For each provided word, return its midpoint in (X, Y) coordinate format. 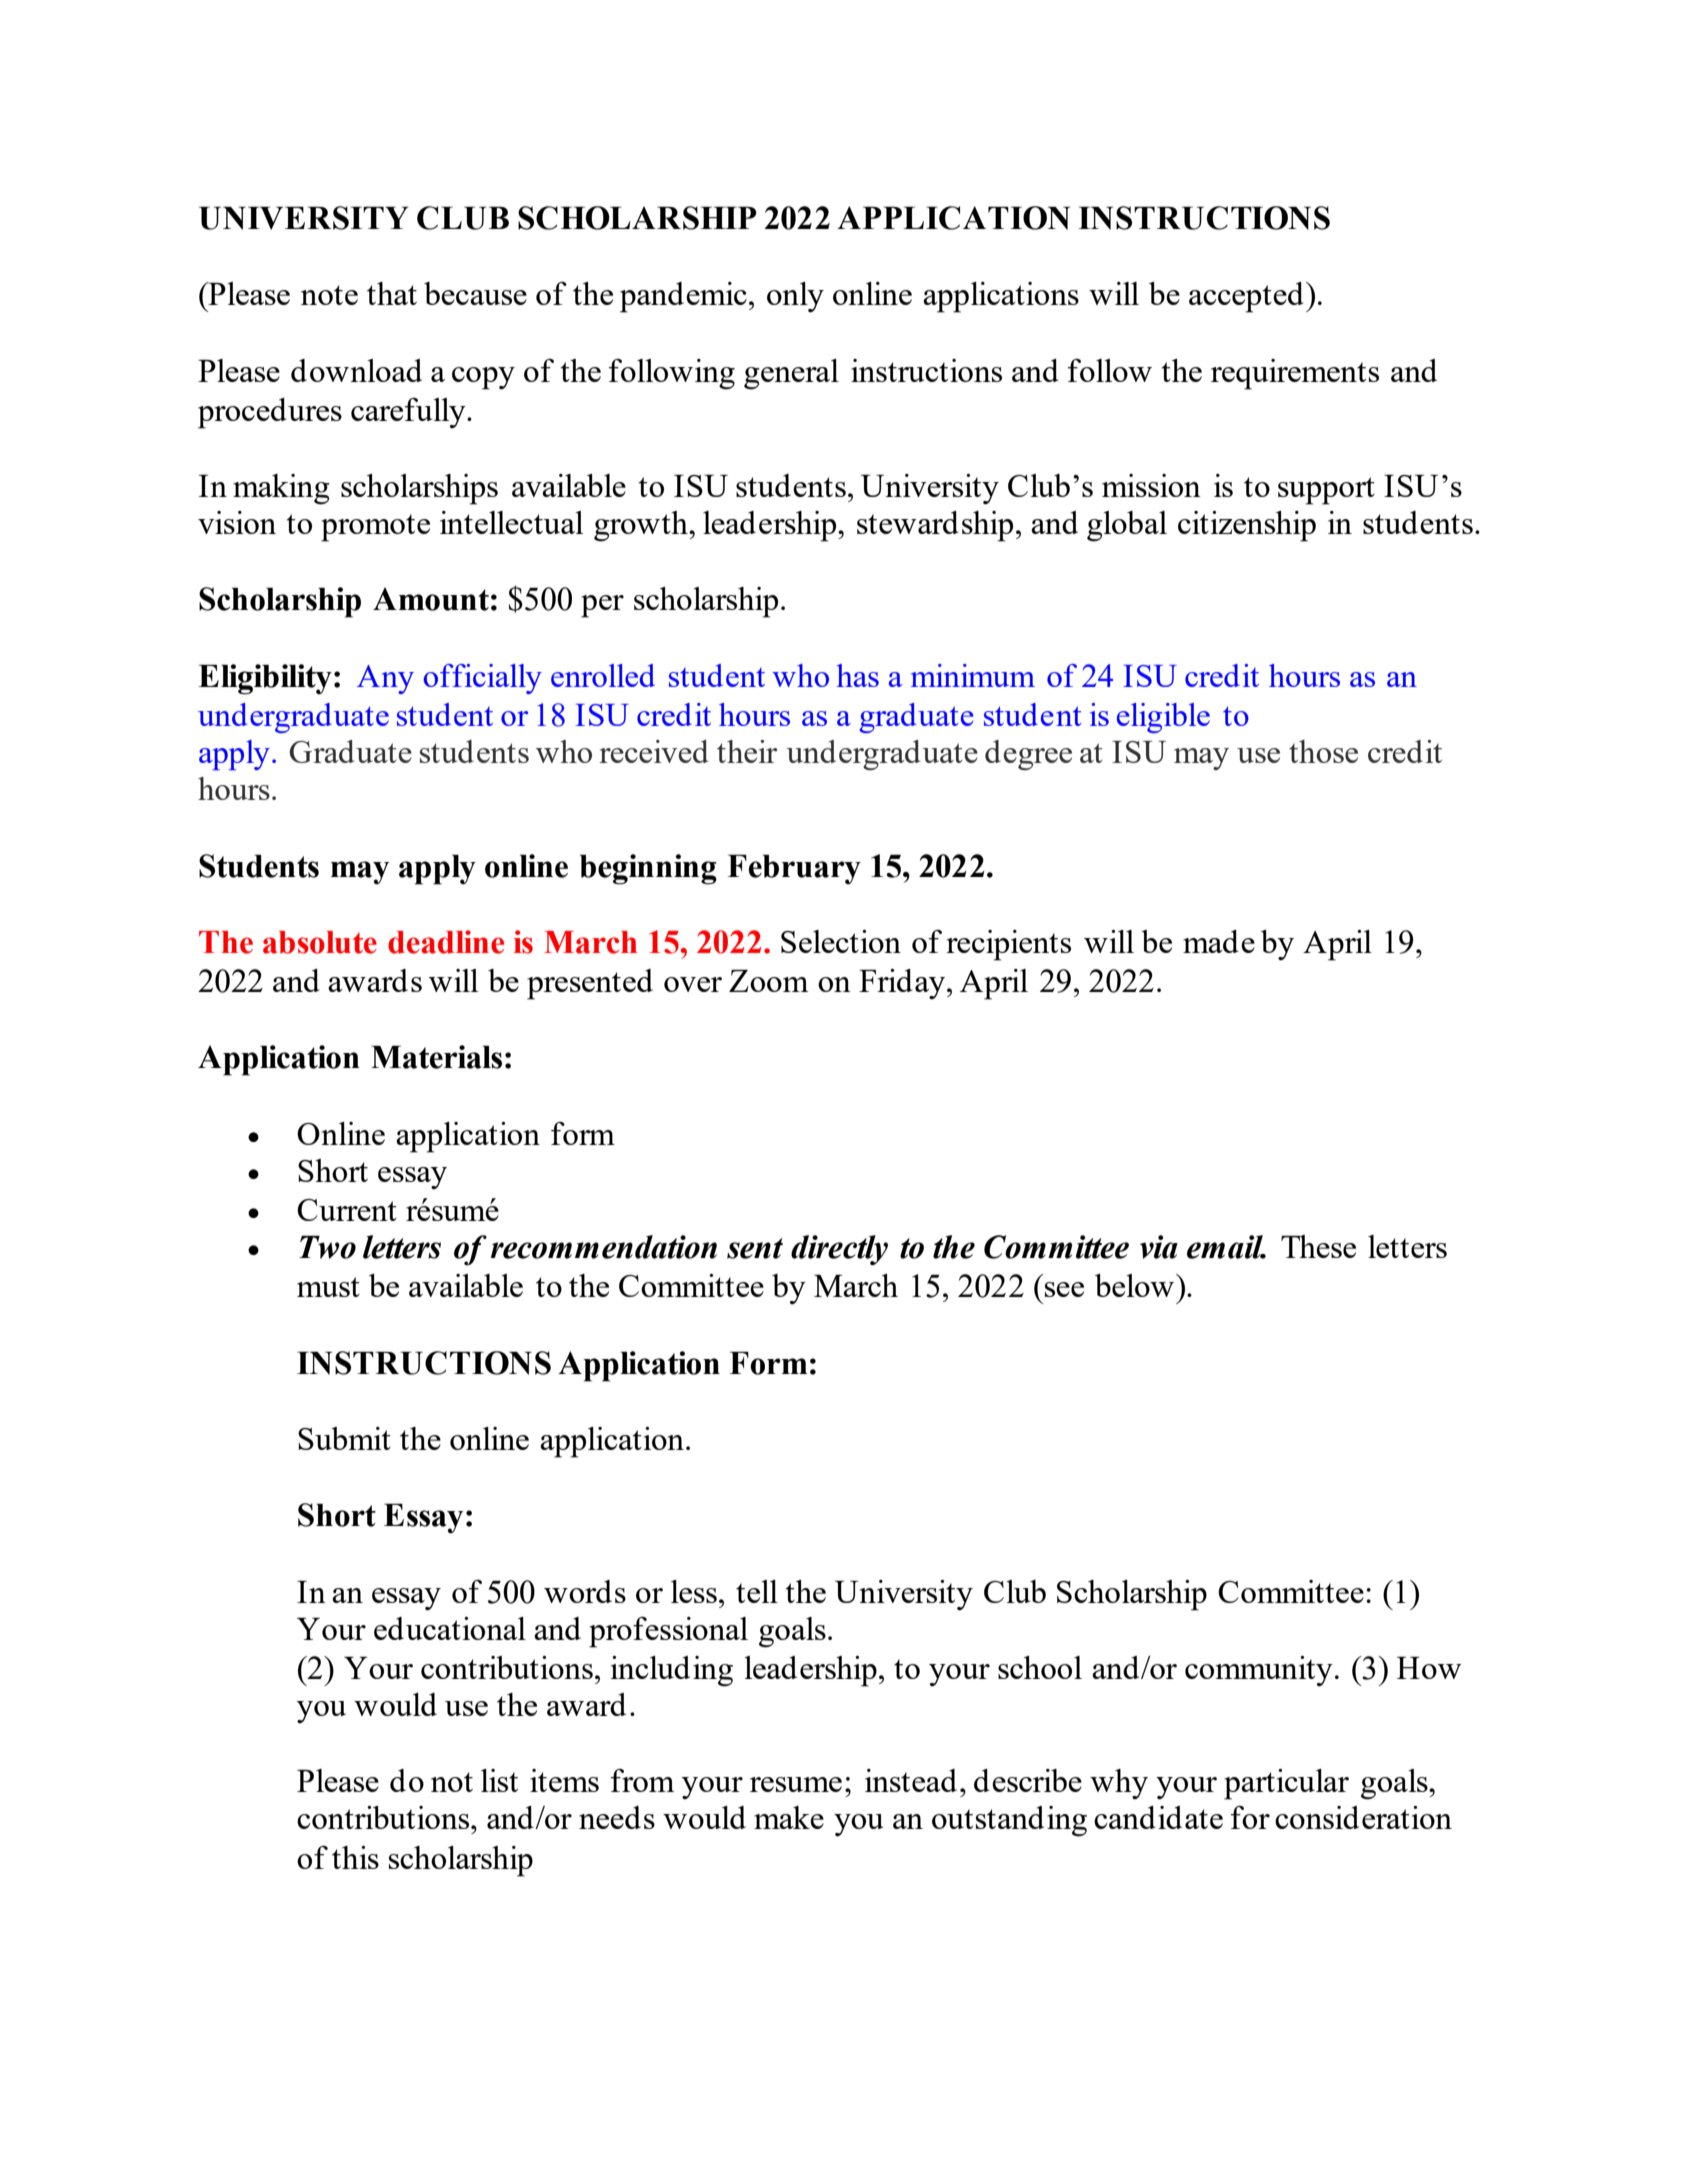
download (356, 370)
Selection (841, 941)
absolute (320, 942)
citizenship (1247, 526)
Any (385, 679)
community (1259, 1671)
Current (347, 1210)
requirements (1295, 374)
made (1219, 941)
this (355, 1857)
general (791, 374)
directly (839, 1250)
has (858, 675)
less (694, 1591)
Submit (344, 1438)
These (1318, 1246)
